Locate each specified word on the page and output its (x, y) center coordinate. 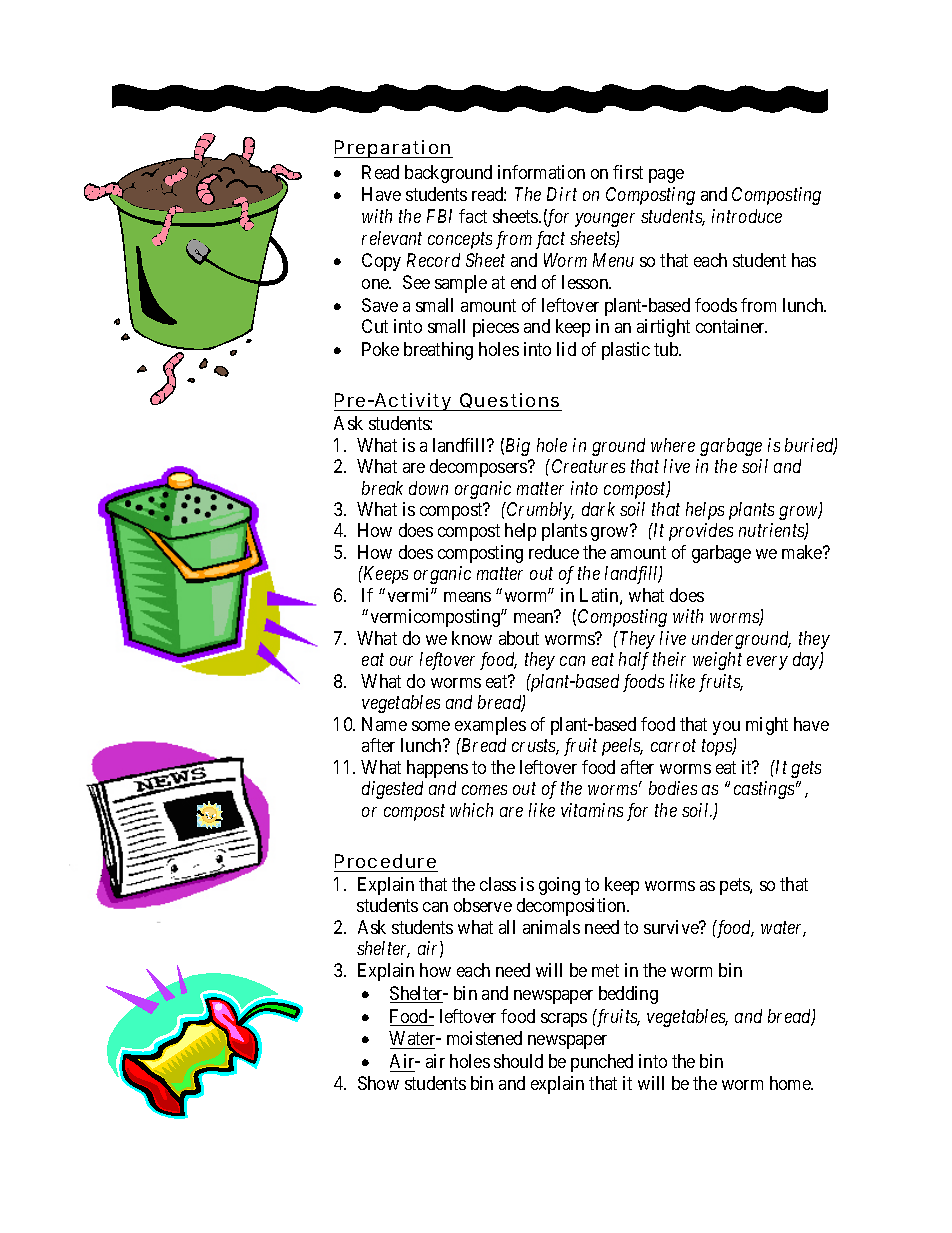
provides (701, 532)
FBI (439, 216)
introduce (747, 216)
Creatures (588, 466)
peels (622, 747)
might (767, 726)
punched (602, 1063)
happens (437, 769)
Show (378, 1083)
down (428, 488)
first (628, 172)
